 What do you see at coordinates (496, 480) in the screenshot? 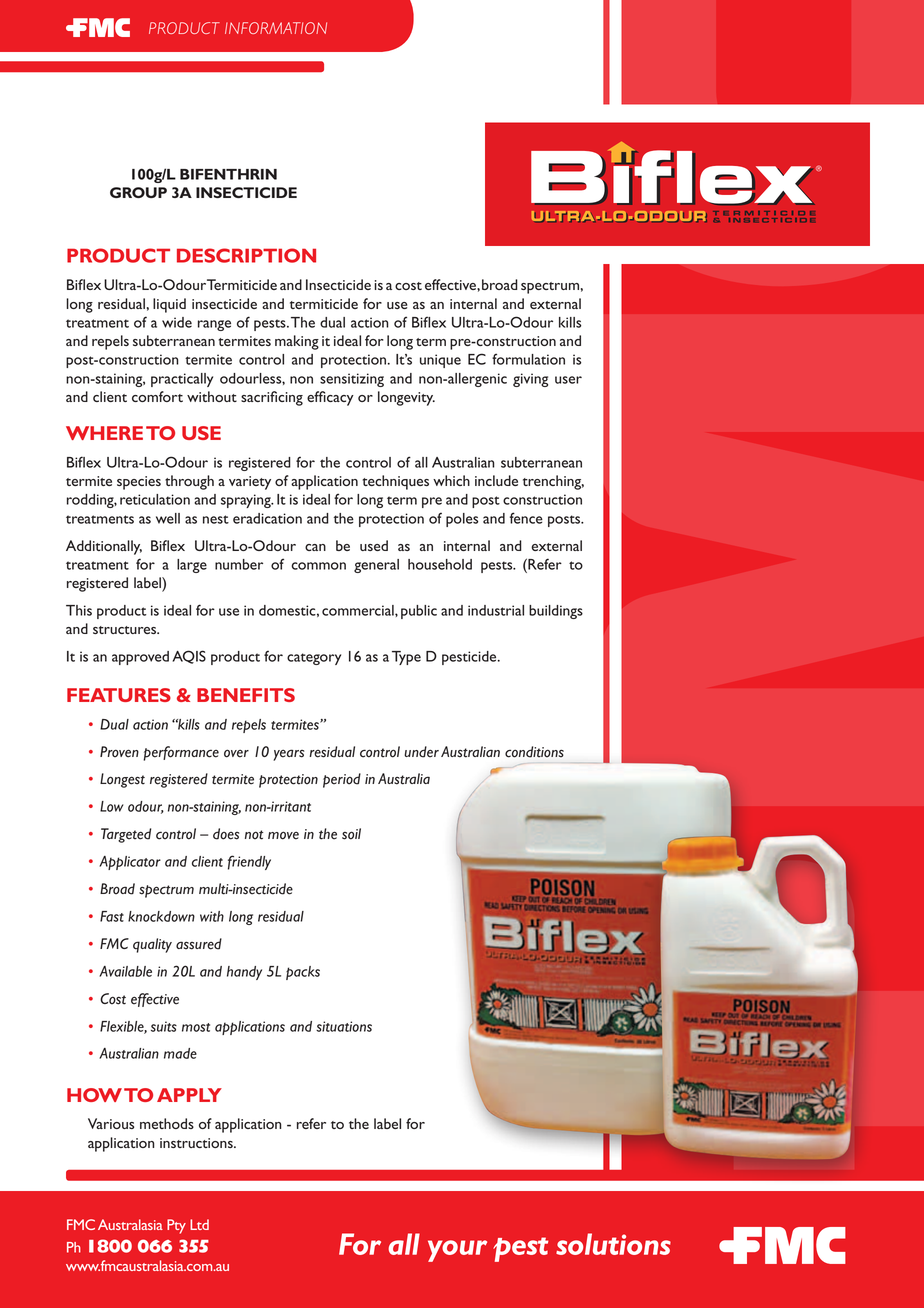
I see `include` at bounding box center [496, 480].
